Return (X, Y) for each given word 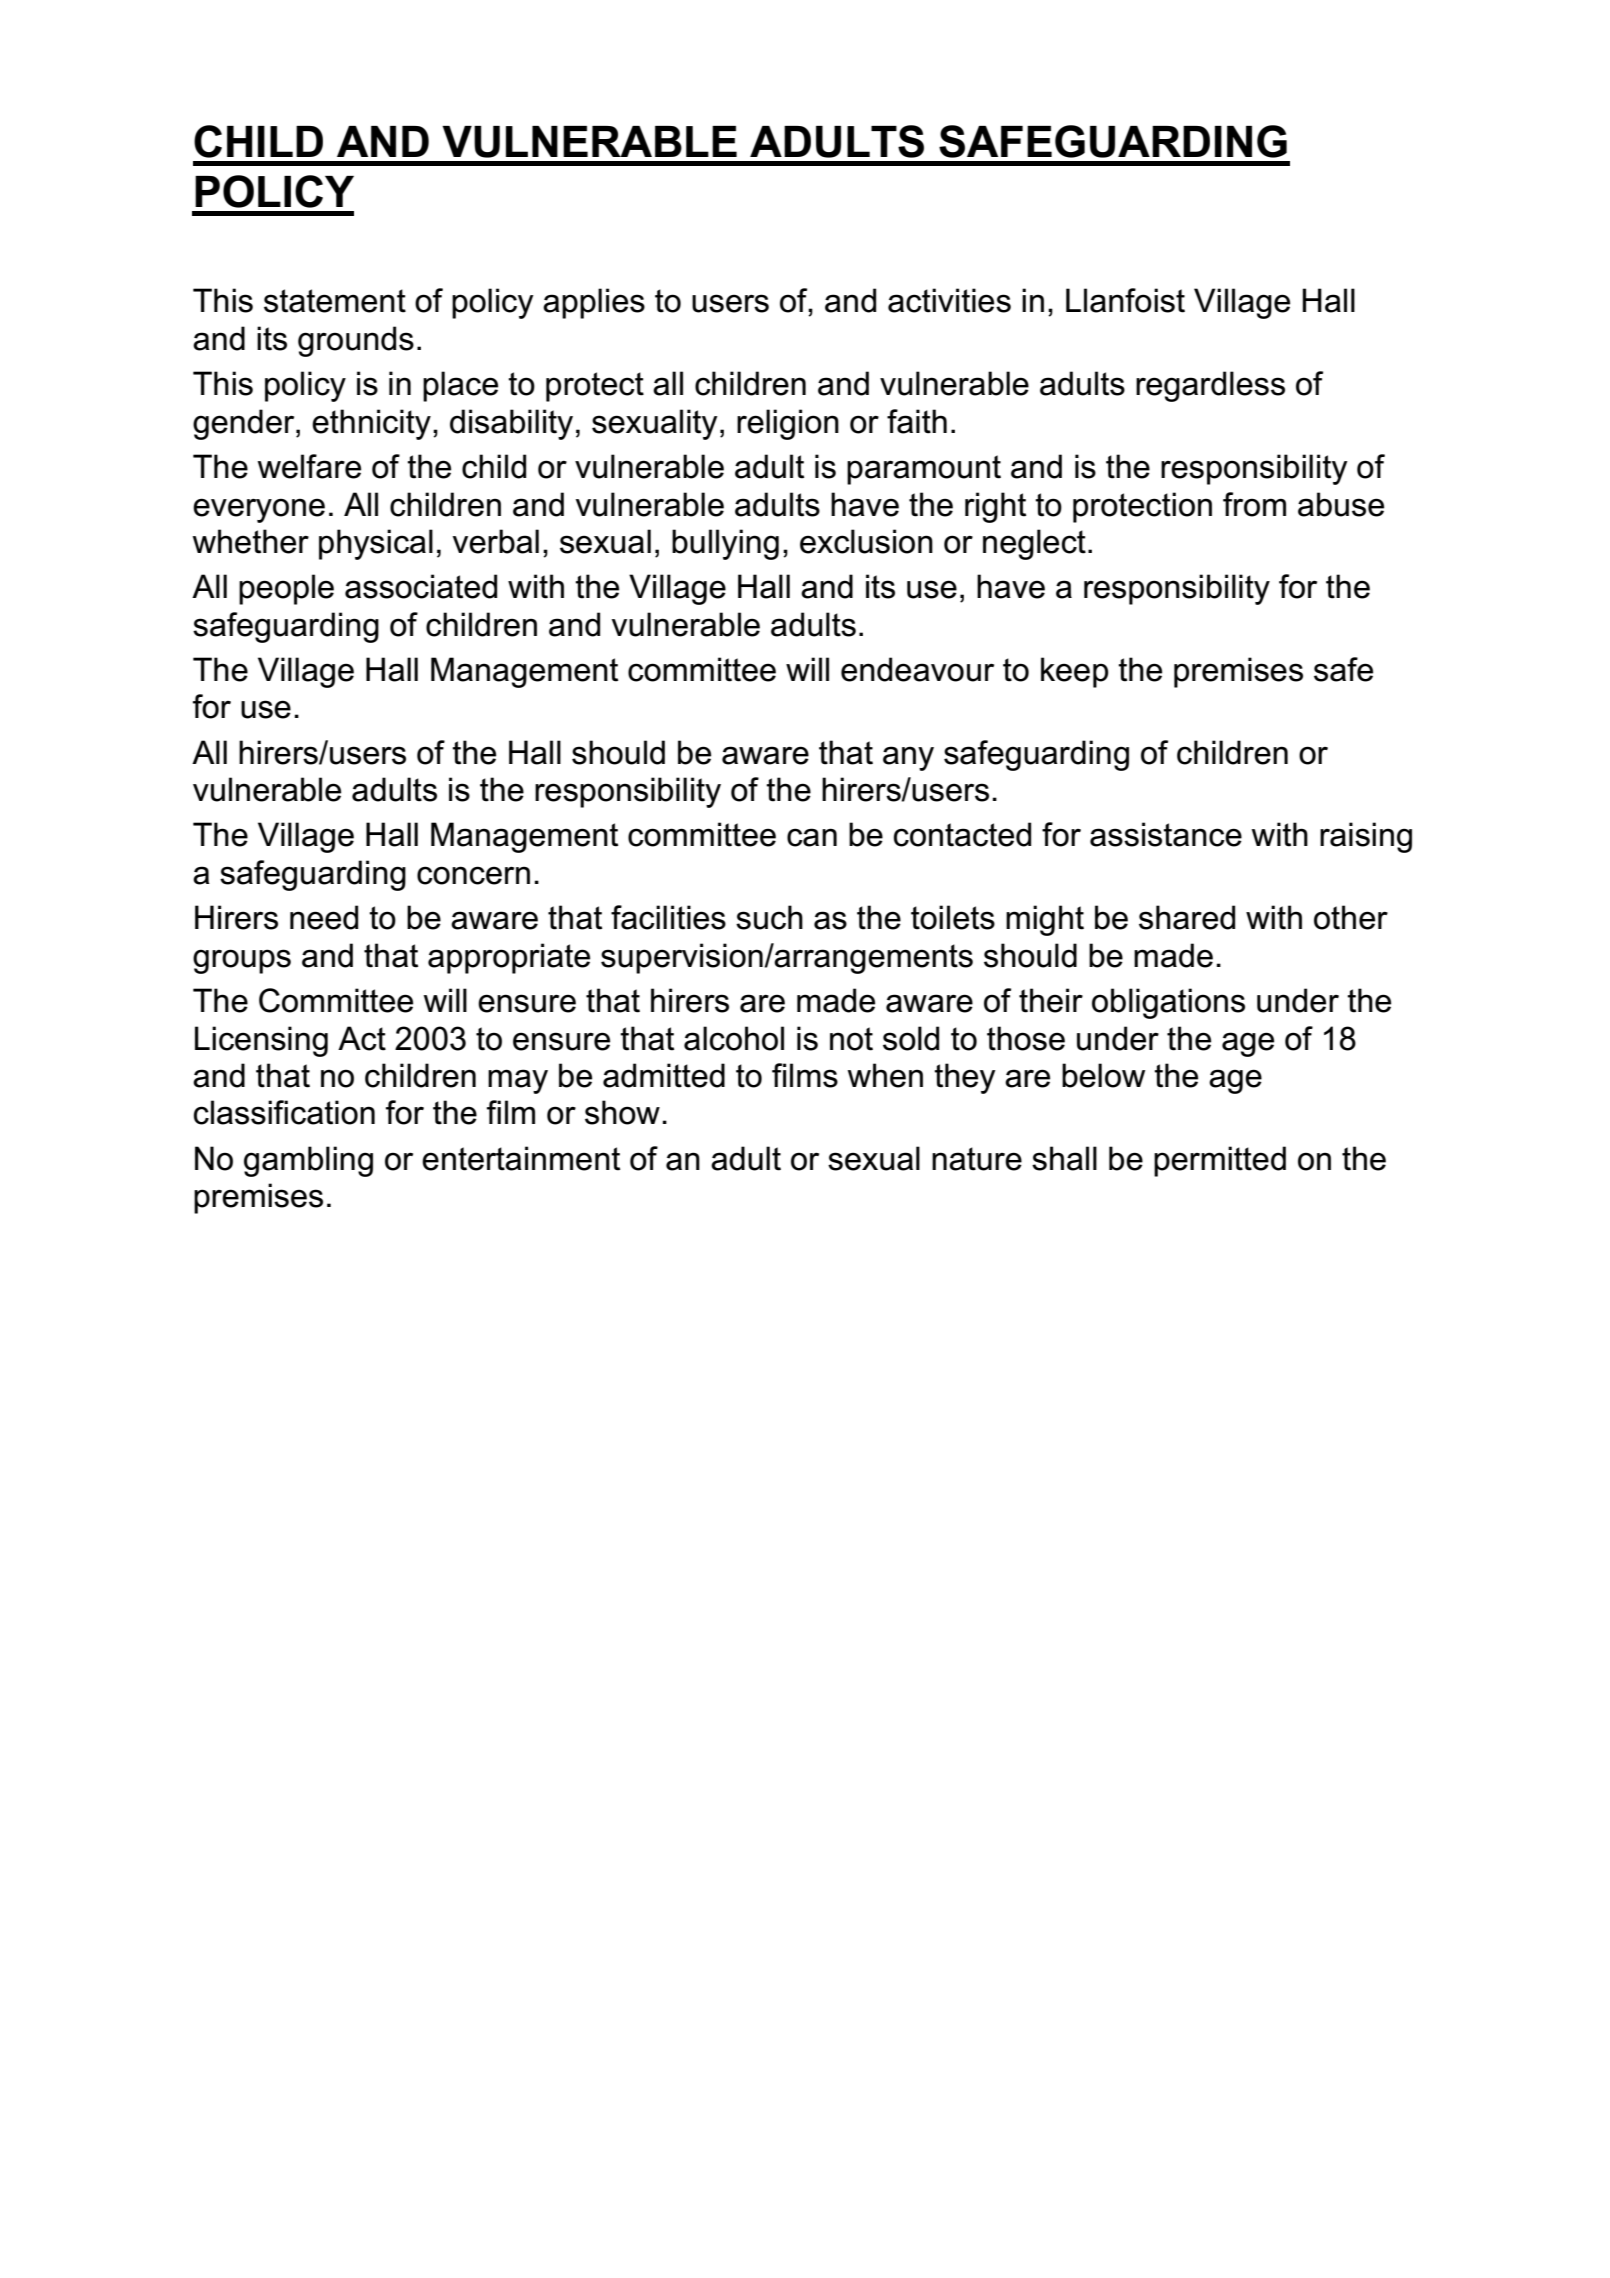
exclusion (866, 541)
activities (949, 300)
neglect (1034, 544)
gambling (308, 1161)
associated (421, 586)
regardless (1210, 386)
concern (473, 875)
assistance (1166, 834)
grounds (356, 341)
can (812, 837)
